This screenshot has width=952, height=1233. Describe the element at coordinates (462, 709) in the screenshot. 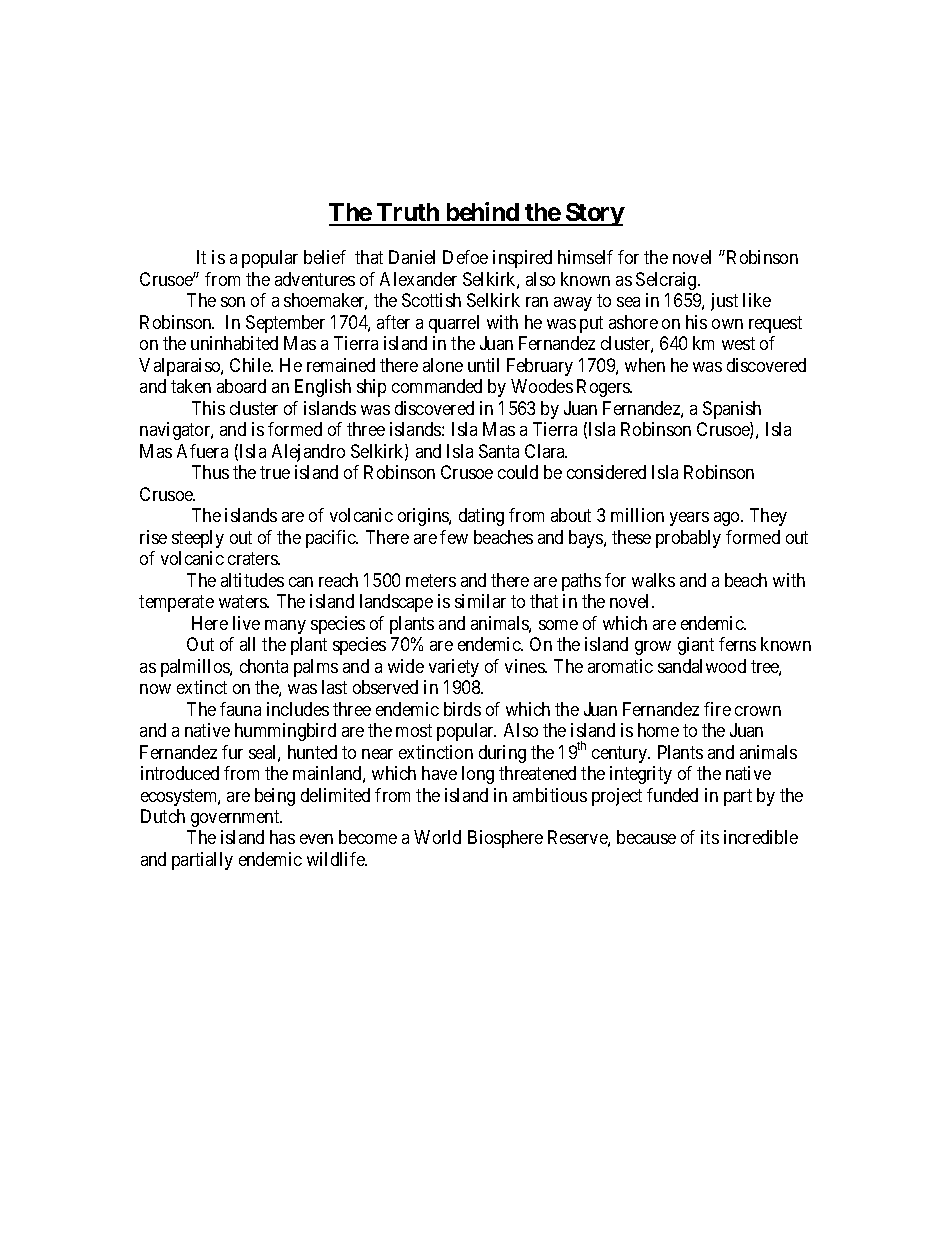

I see `birds` at that location.
